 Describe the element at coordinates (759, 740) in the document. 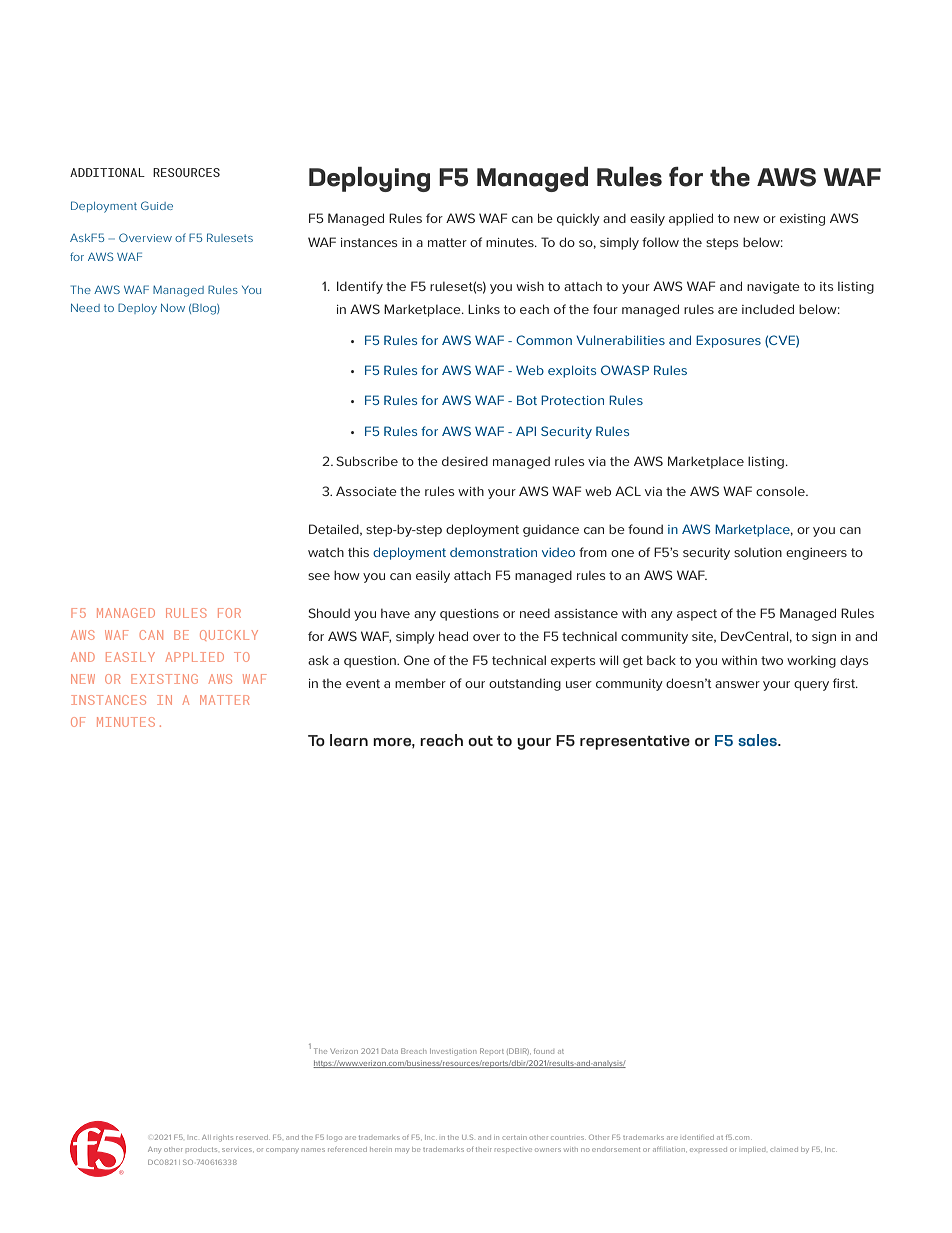

I see `sales` at that location.
